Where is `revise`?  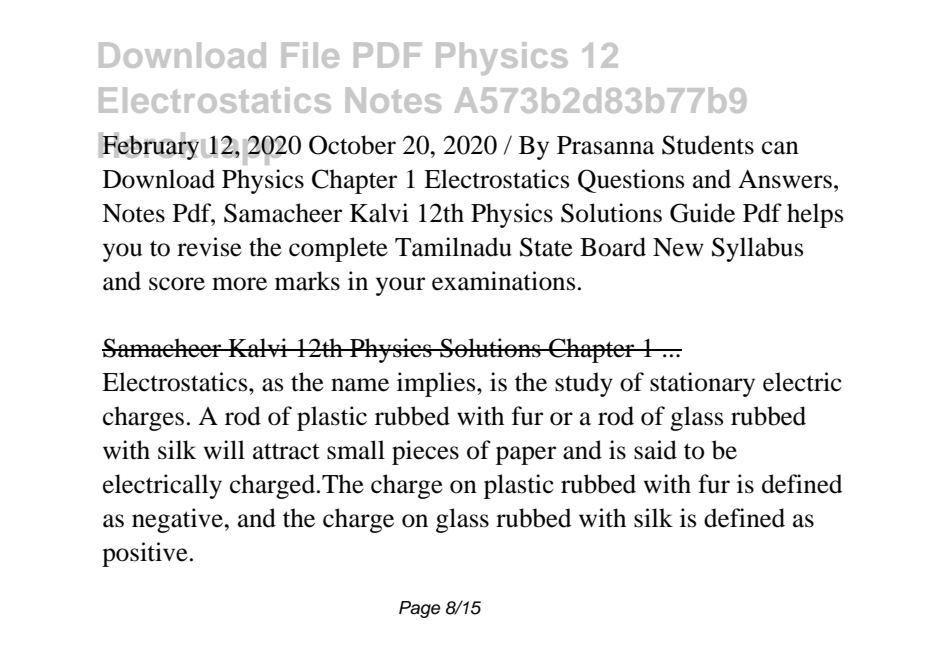
revise is located at coordinates (209, 247).
